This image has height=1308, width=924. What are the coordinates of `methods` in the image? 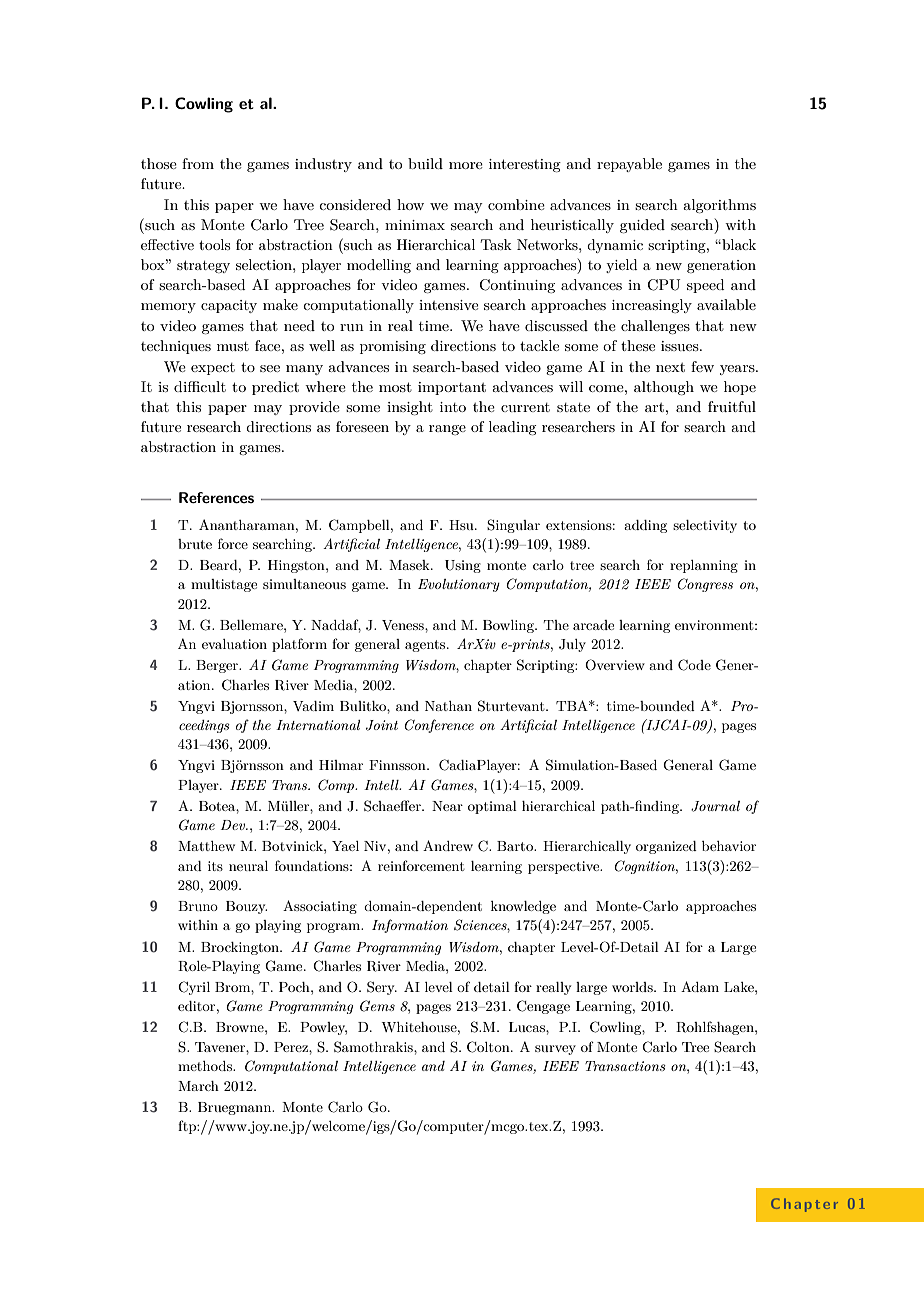 It's located at (206, 1066).
